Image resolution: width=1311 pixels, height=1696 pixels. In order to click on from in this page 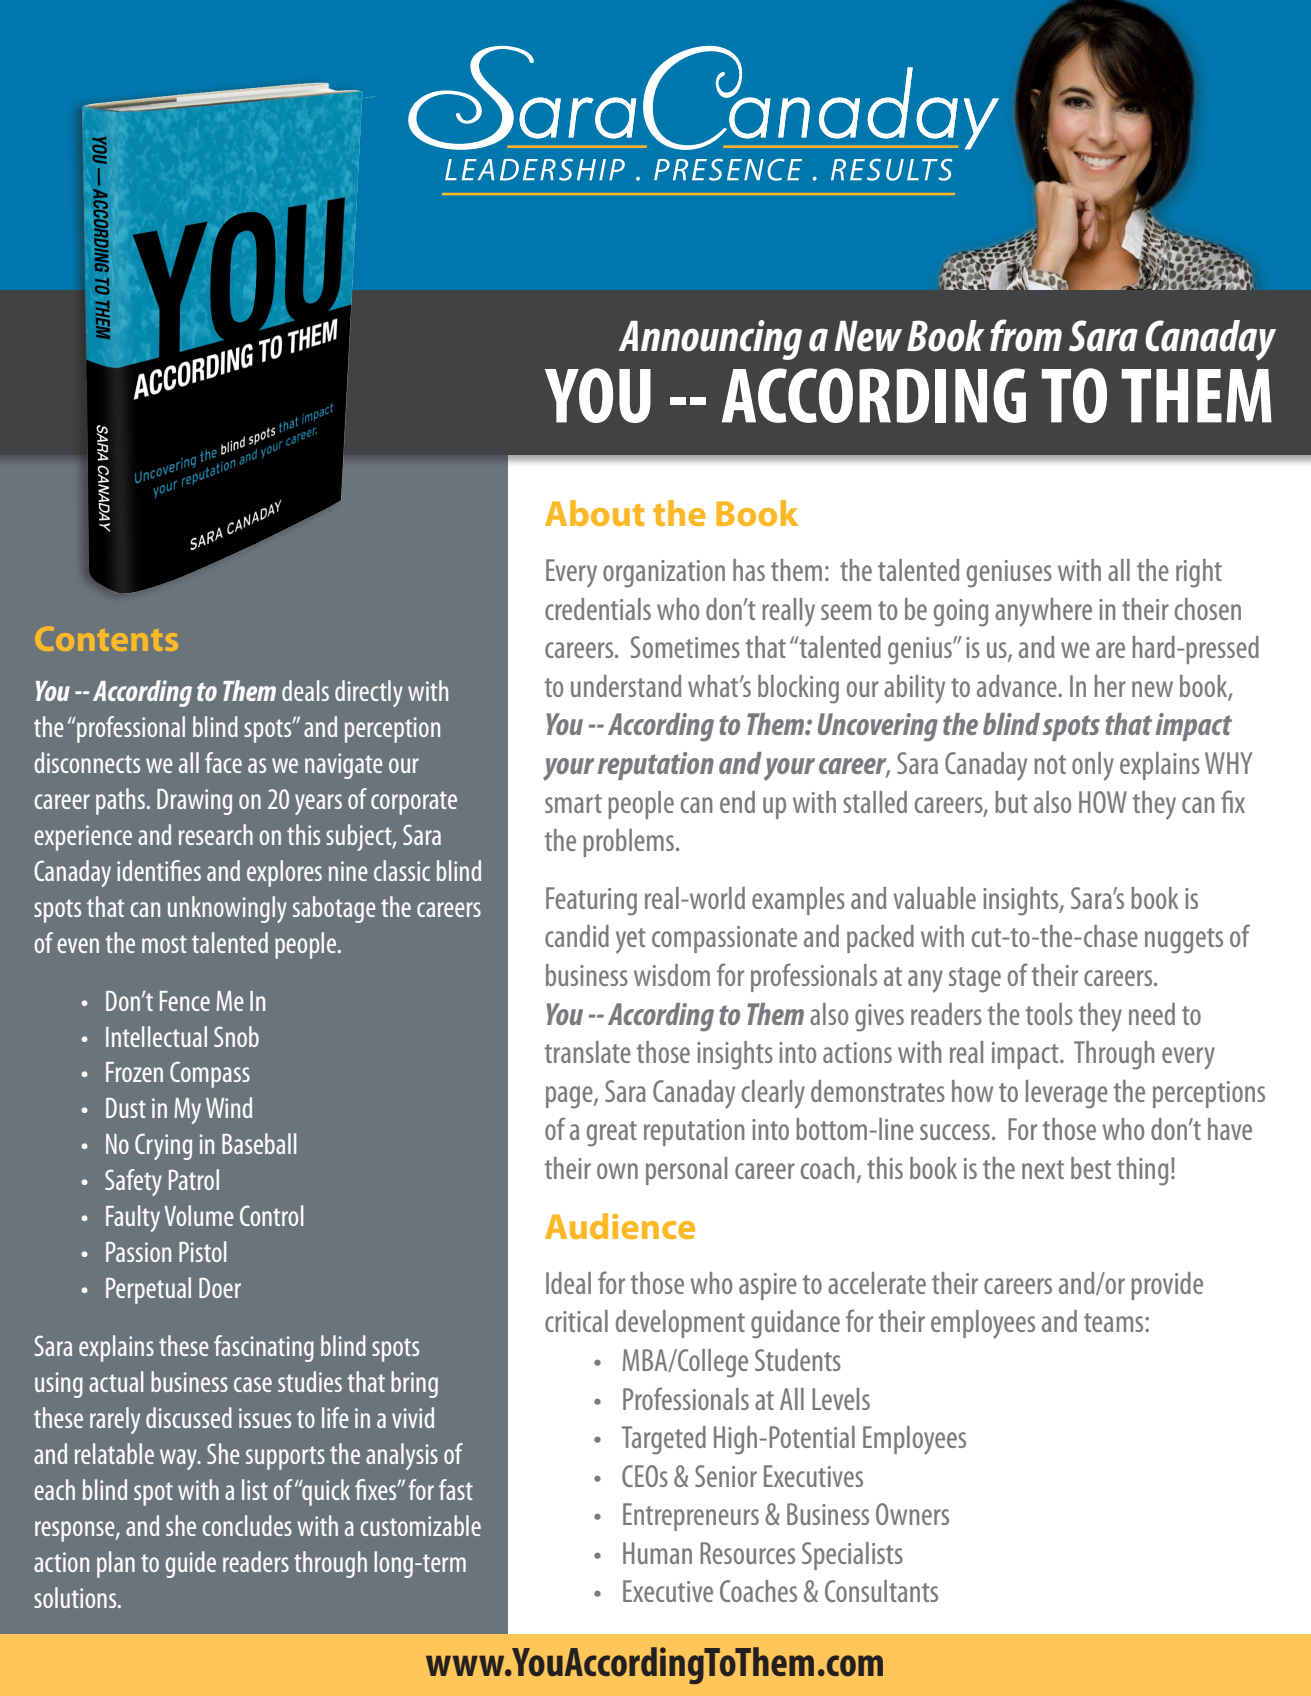, I will do `click(1026, 335)`.
